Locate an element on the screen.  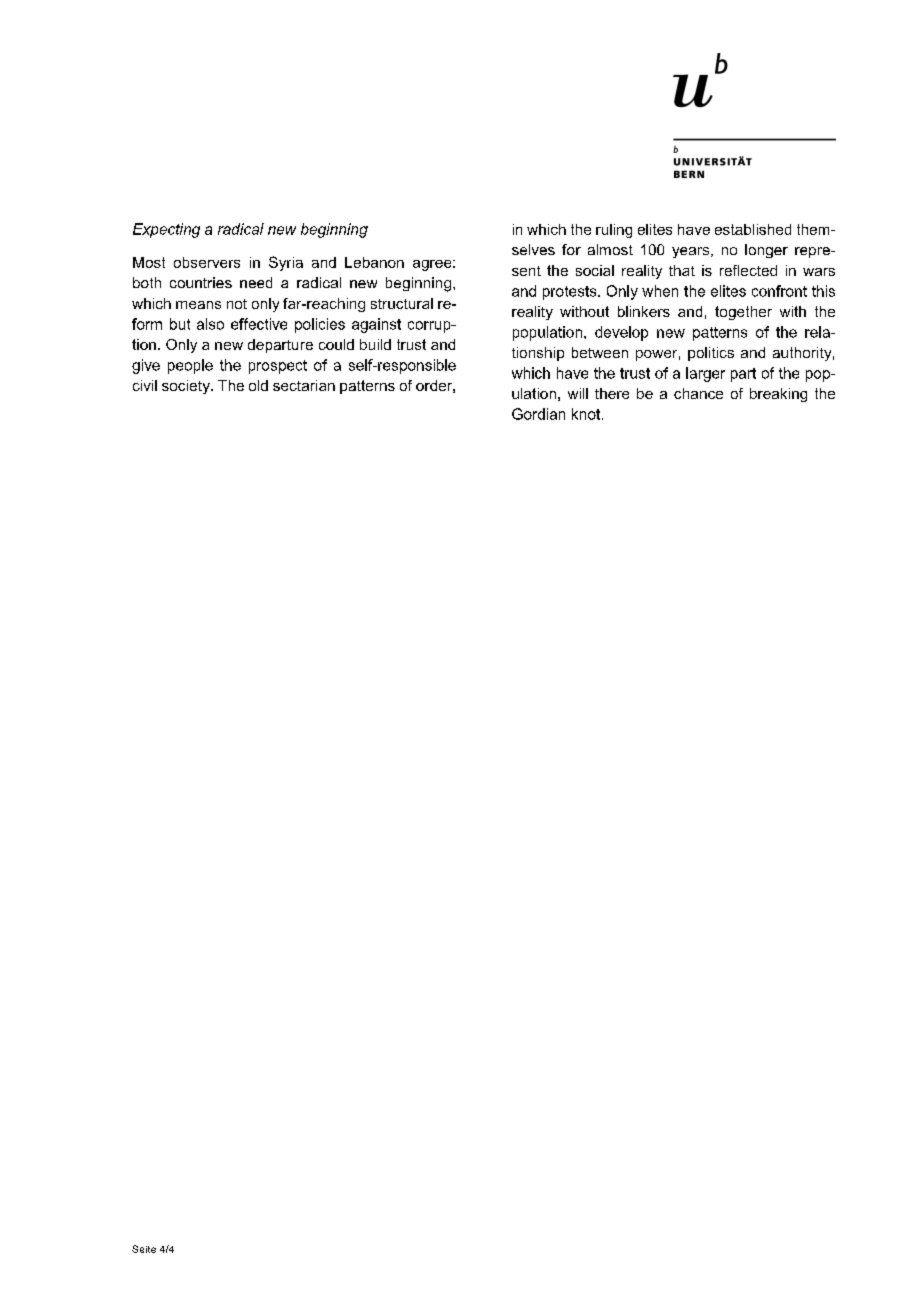
sectarian is located at coordinates (304, 385).
